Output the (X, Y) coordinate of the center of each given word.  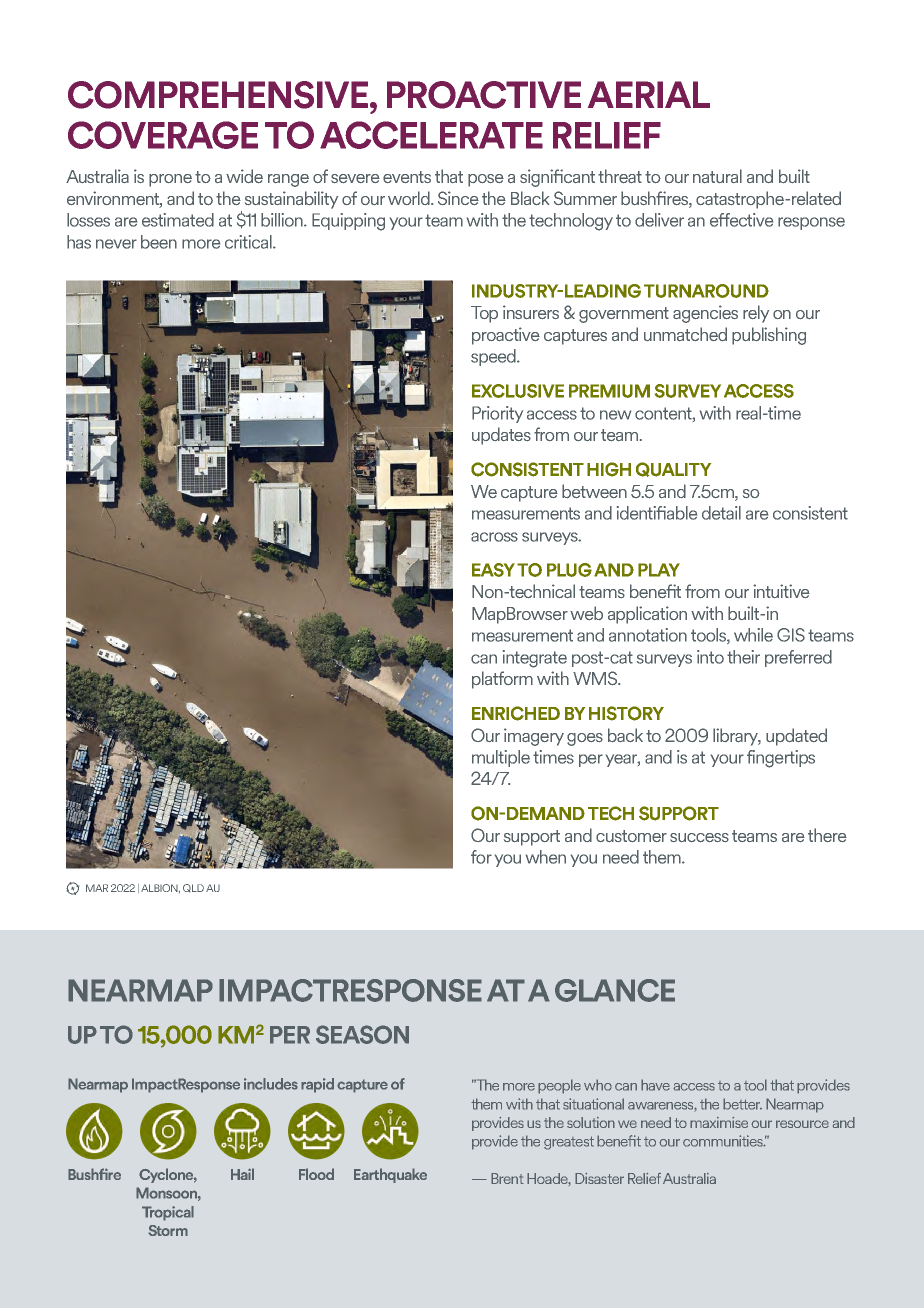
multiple (501, 758)
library (737, 737)
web (586, 613)
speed (494, 357)
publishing (769, 336)
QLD (193, 888)
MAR (97, 888)
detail (721, 513)
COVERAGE (163, 135)
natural (717, 176)
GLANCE (615, 990)
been (159, 242)
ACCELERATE (431, 135)
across (494, 537)
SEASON (362, 1034)
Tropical (168, 1213)
